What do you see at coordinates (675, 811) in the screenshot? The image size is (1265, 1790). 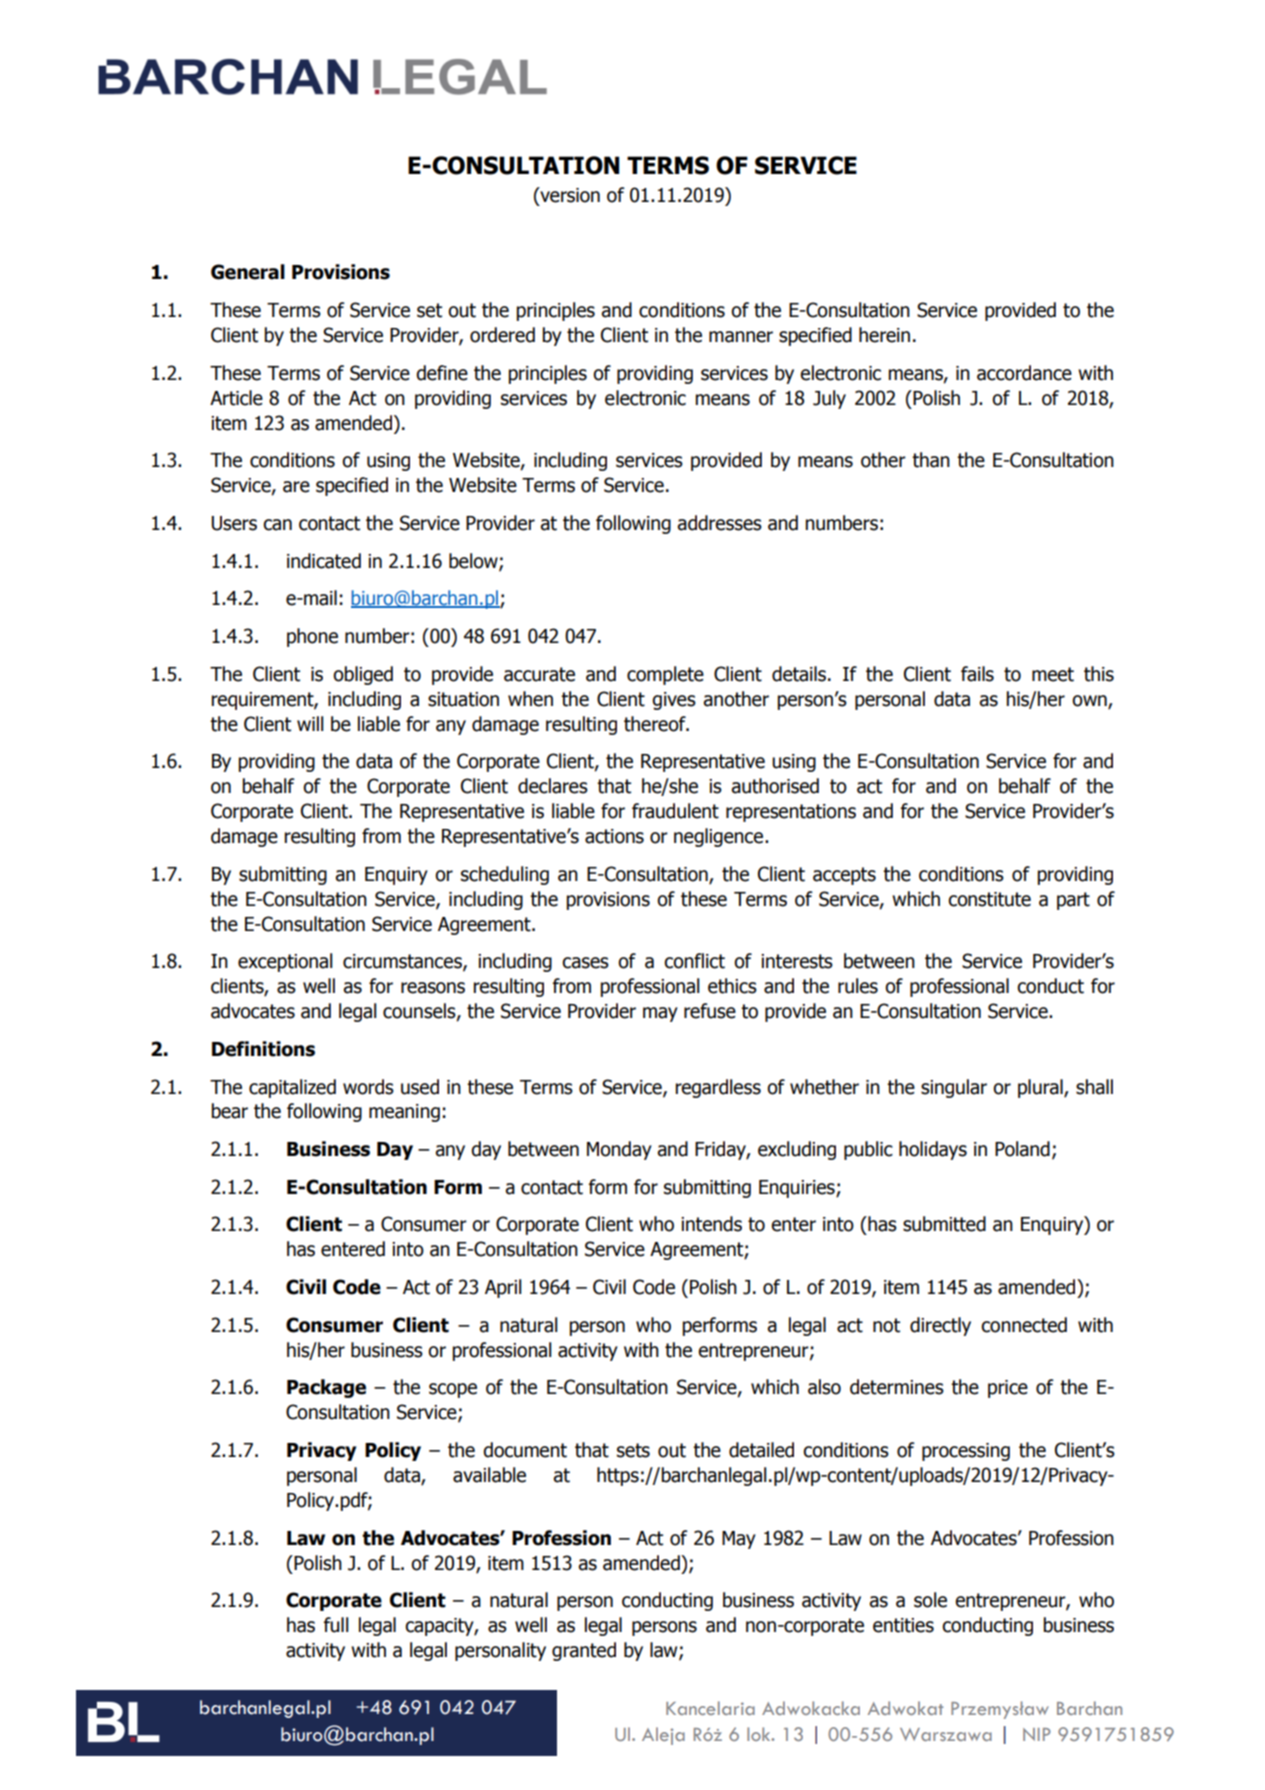 I see `fraudulent` at bounding box center [675, 811].
